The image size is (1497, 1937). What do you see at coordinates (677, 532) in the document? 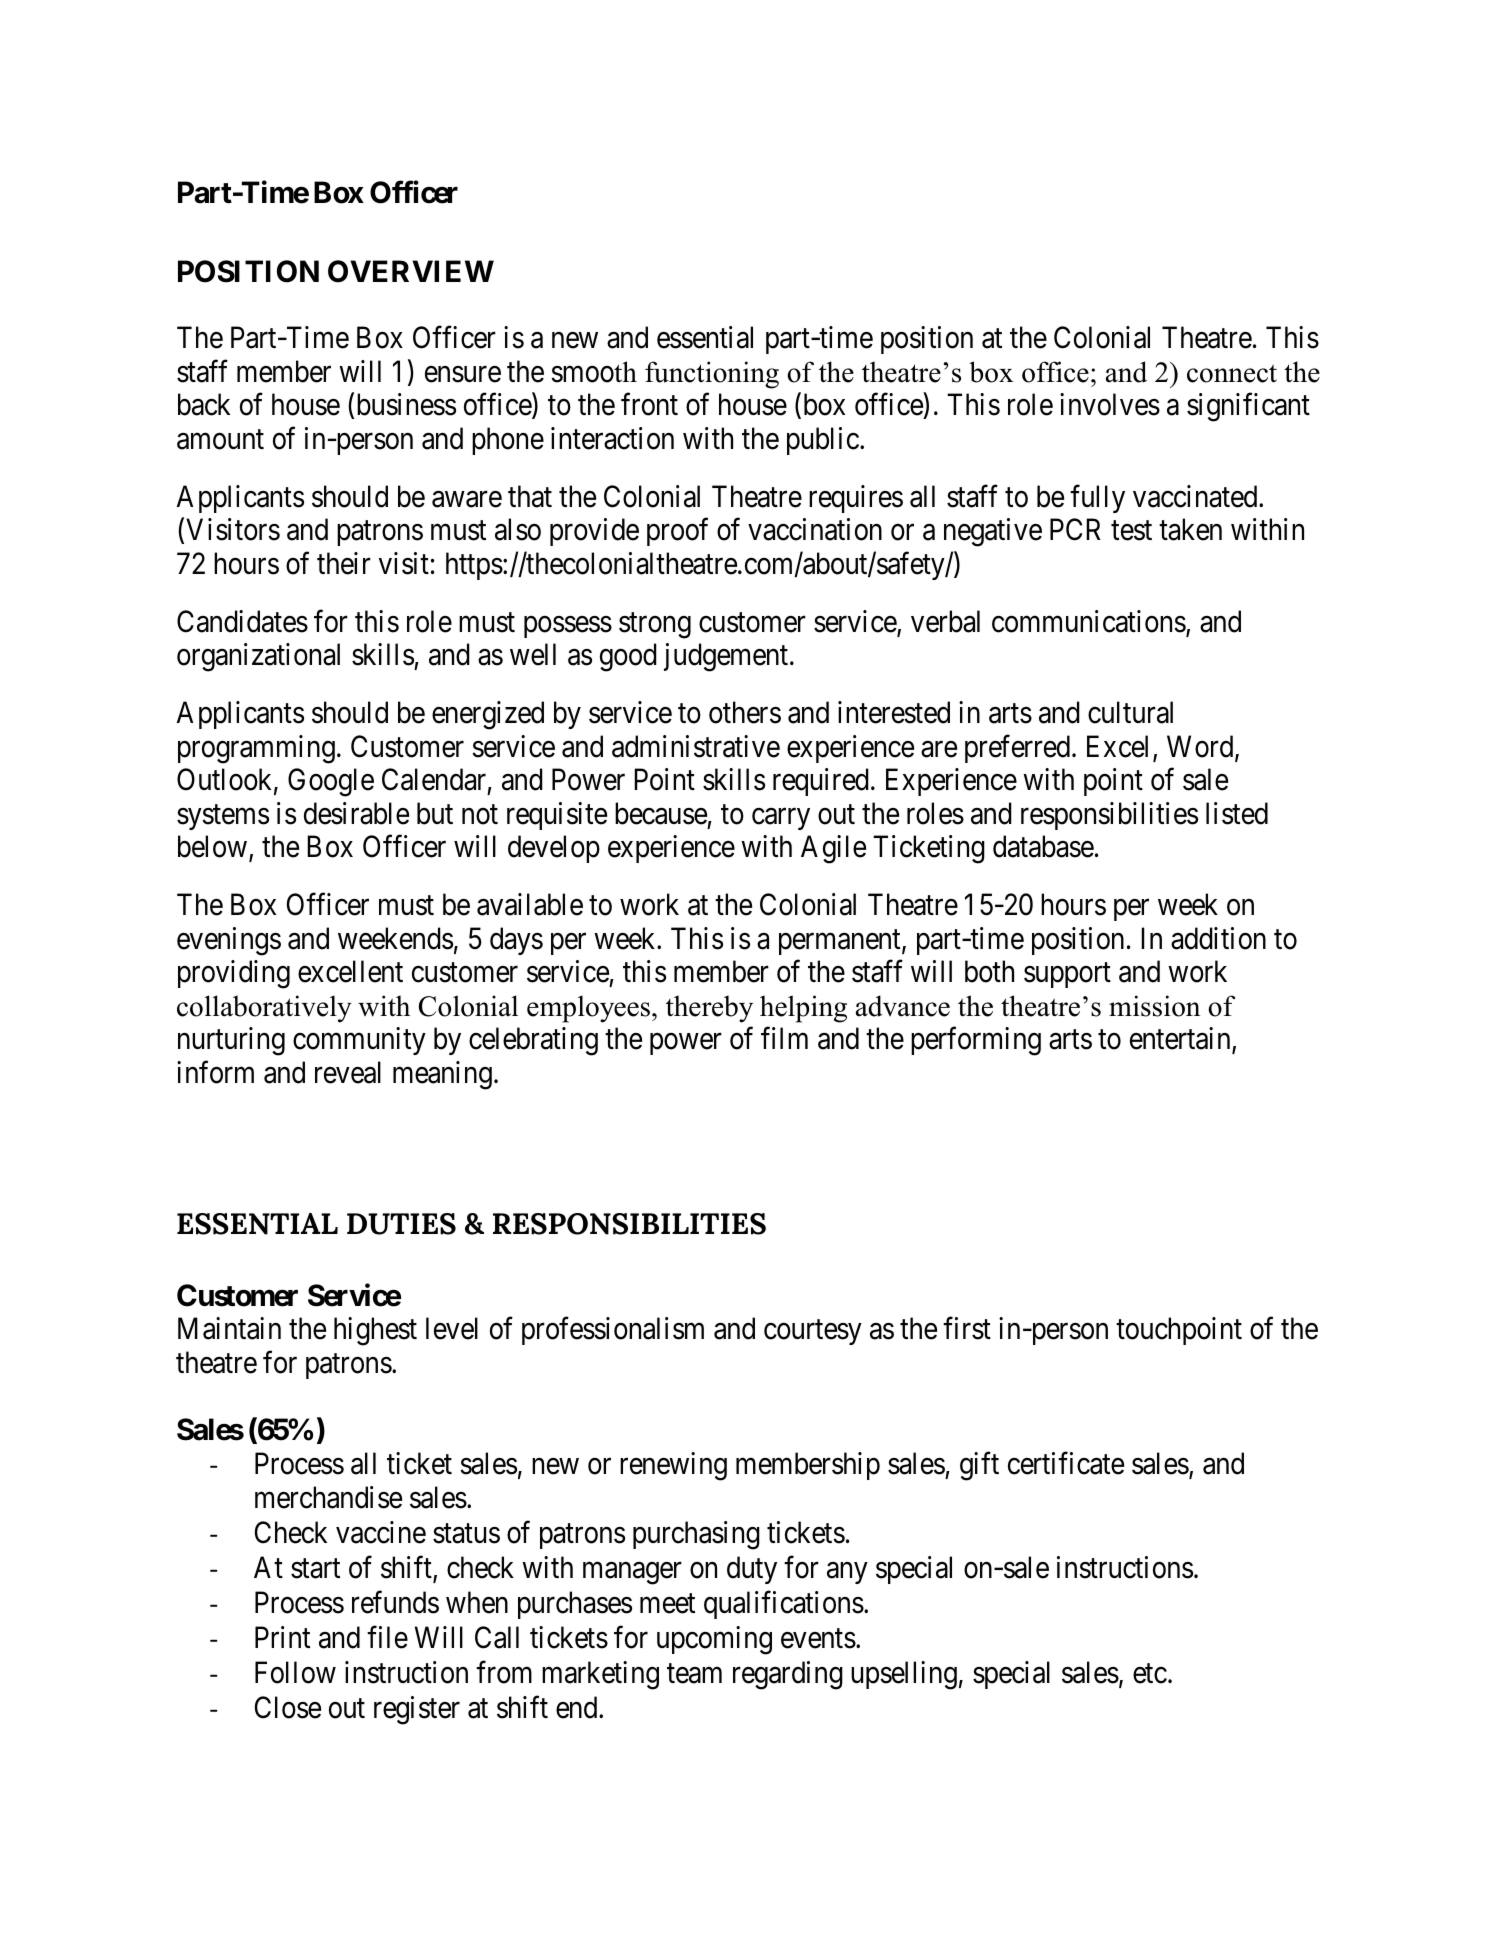
I see `proof` at bounding box center [677, 532].
